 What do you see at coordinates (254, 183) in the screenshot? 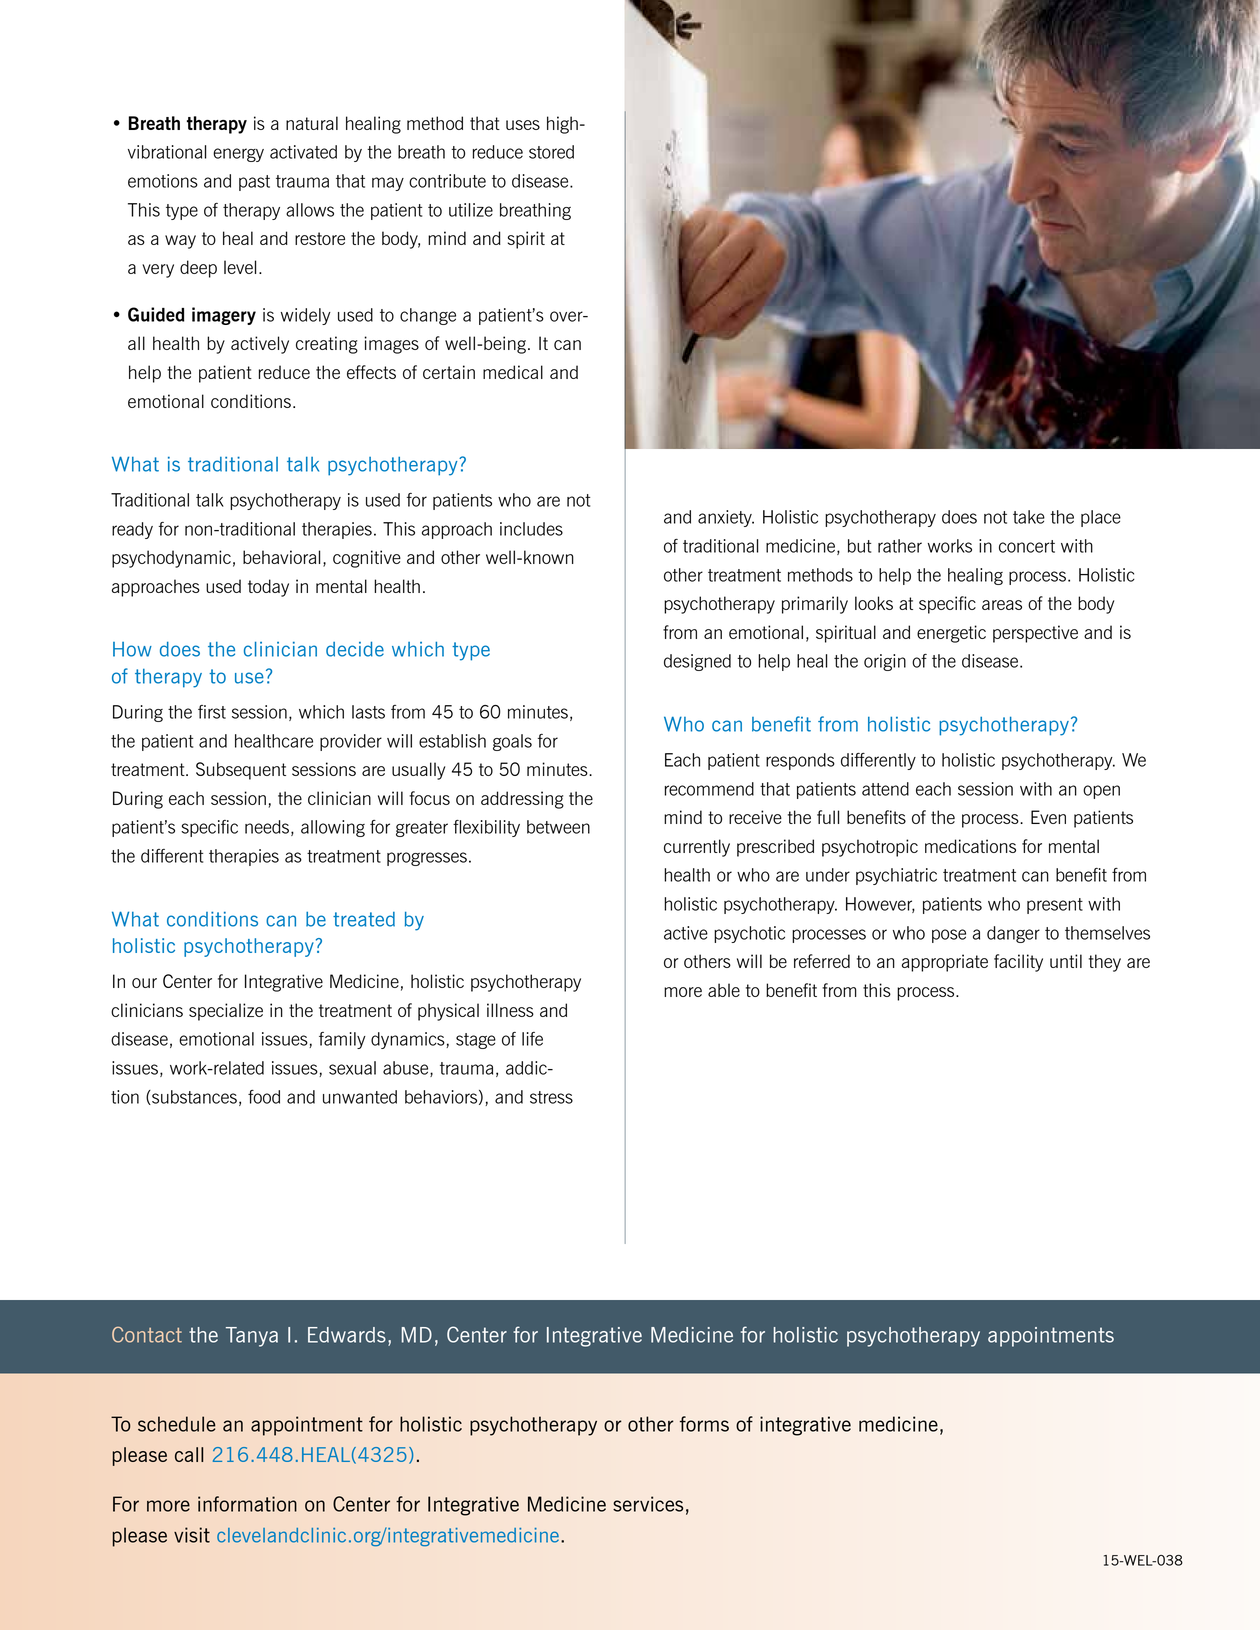
I see `past` at bounding box center [254, 183].
